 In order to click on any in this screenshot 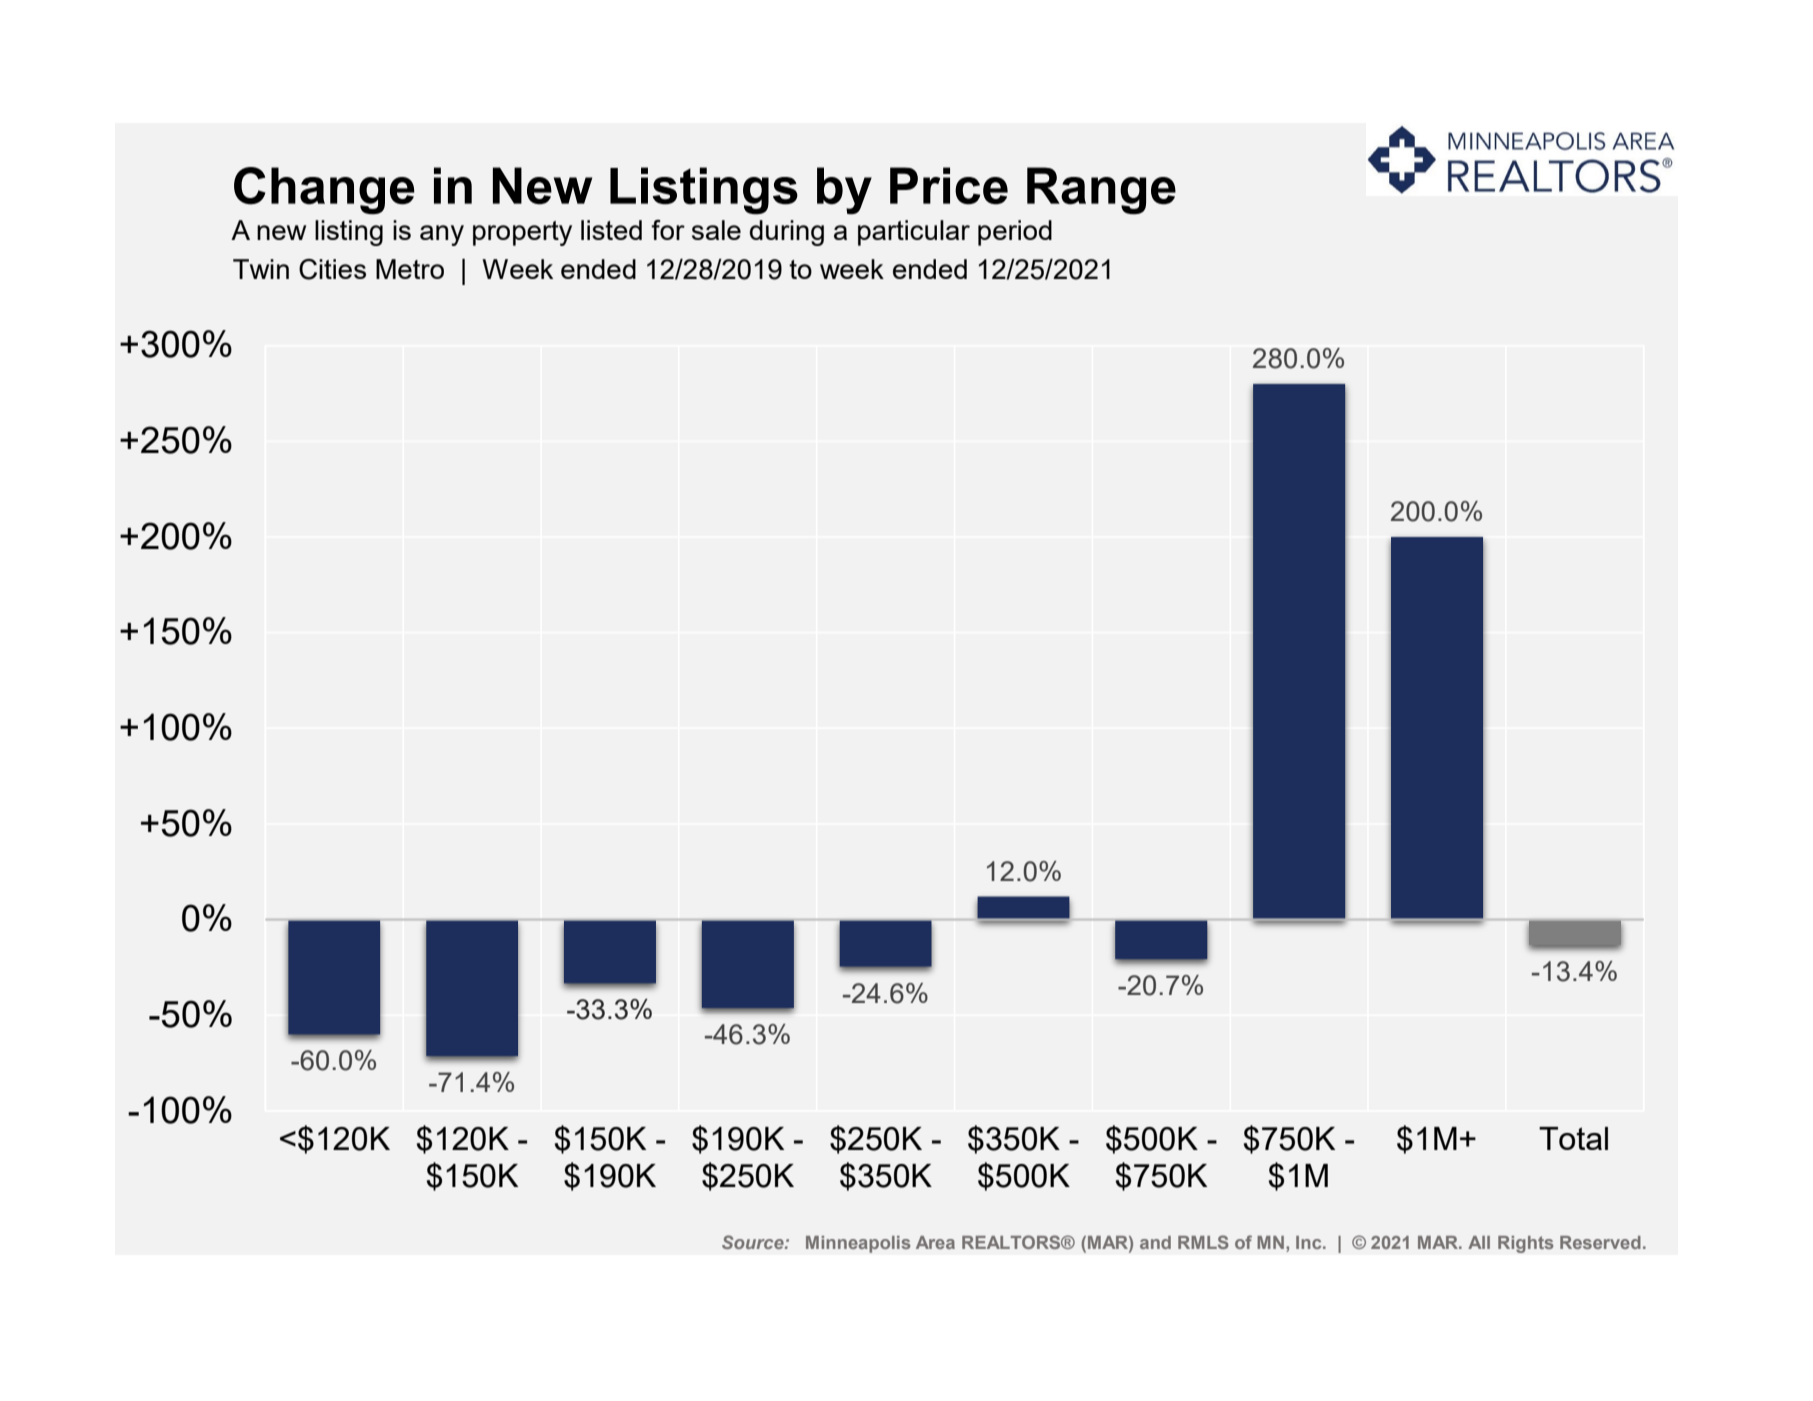, I will do `click(442, 235)`.
